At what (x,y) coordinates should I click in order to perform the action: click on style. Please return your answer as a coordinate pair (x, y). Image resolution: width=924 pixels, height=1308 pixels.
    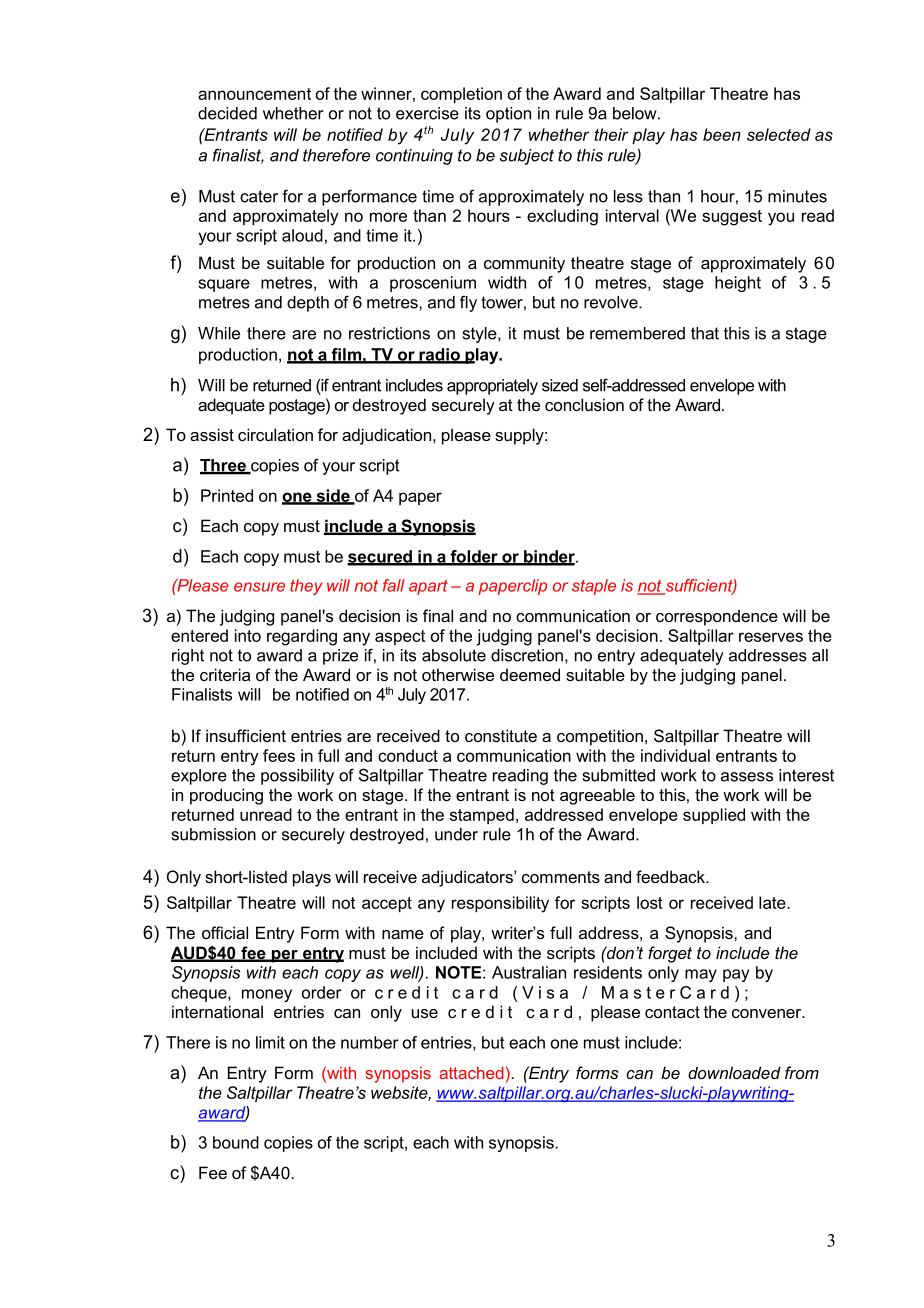
    Looking at the image, I should click on (481, 335).
